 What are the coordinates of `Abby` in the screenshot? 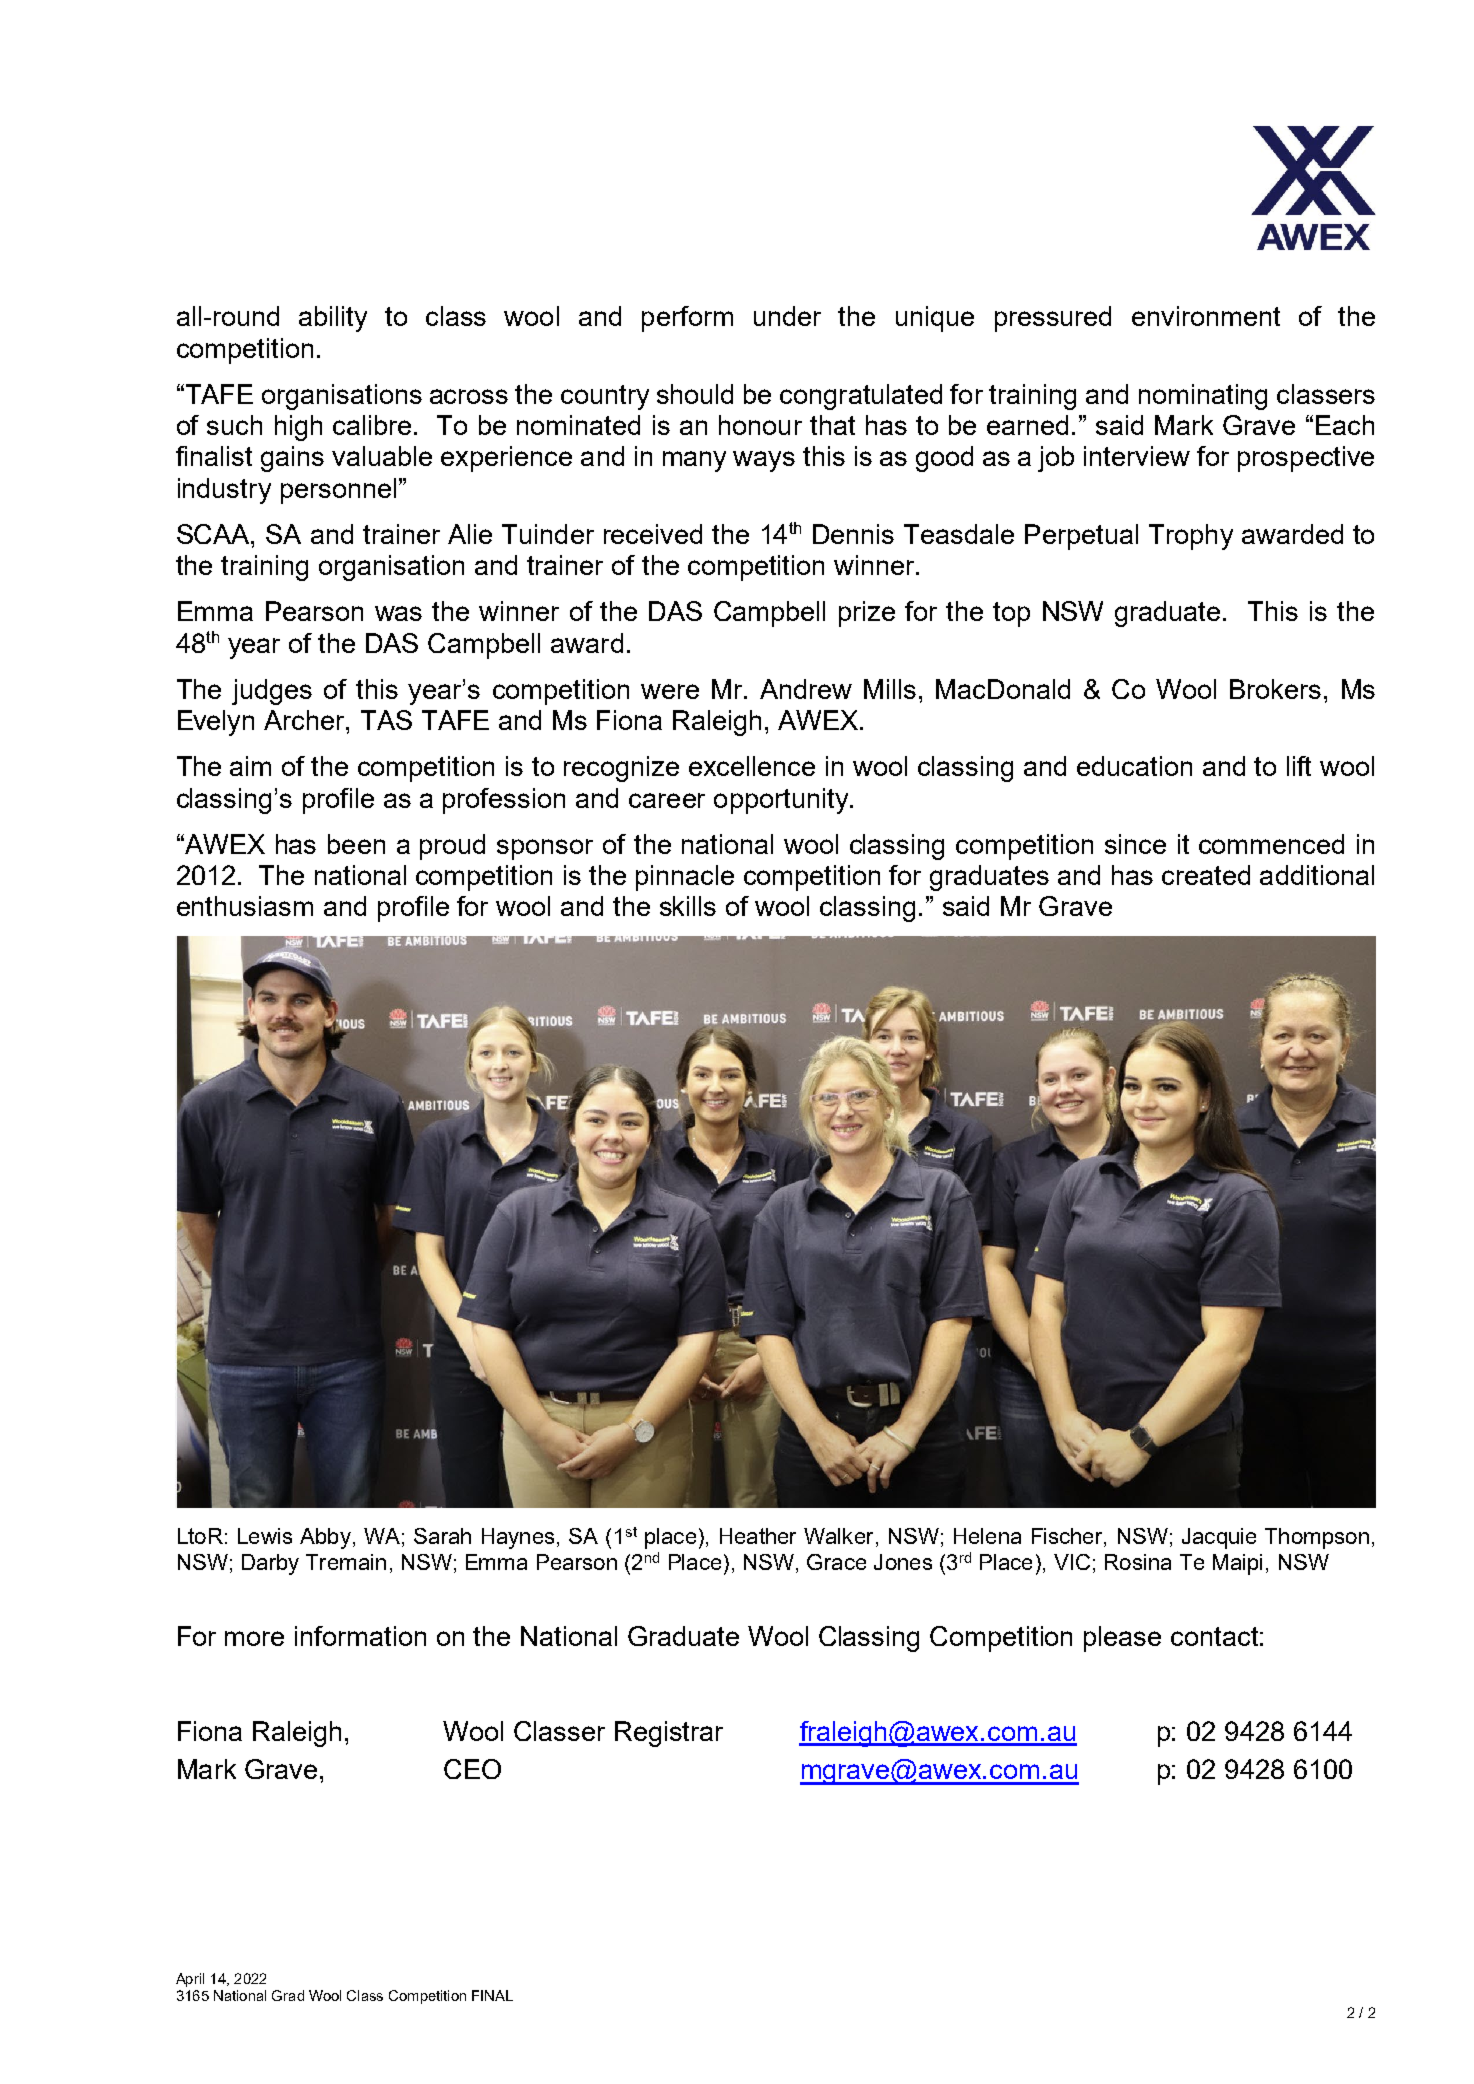 It's located at (325, 1538).
